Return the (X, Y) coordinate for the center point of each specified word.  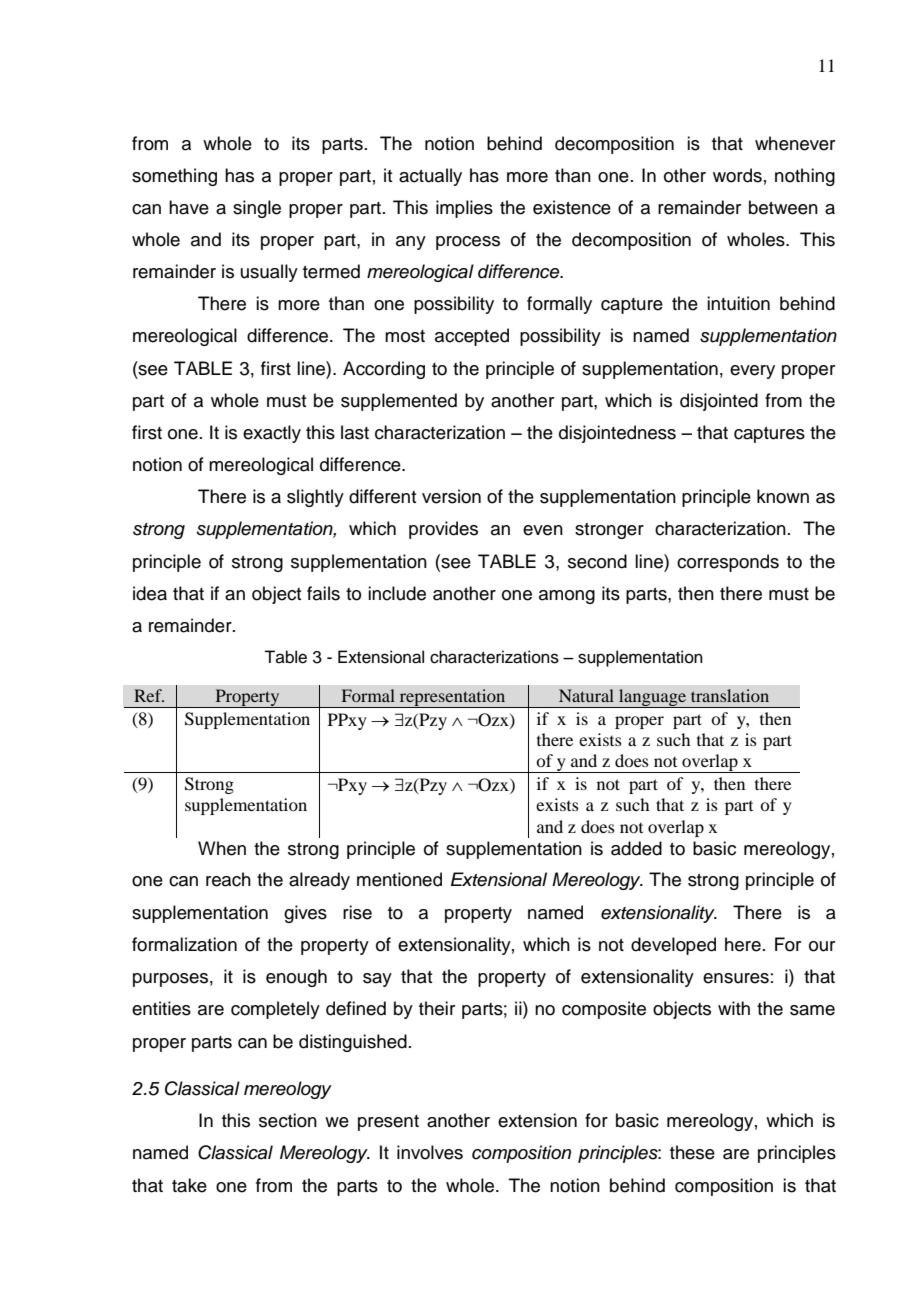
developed (673, 946)
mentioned (399, 879)
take (189, 1185)
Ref (149, 695)
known (783, 496)
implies (464, 209)
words (737, 175)
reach (228, 879)
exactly (272, 434)
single (257, 209)
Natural (586, 695)
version (451, 496)
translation (730, 695)
